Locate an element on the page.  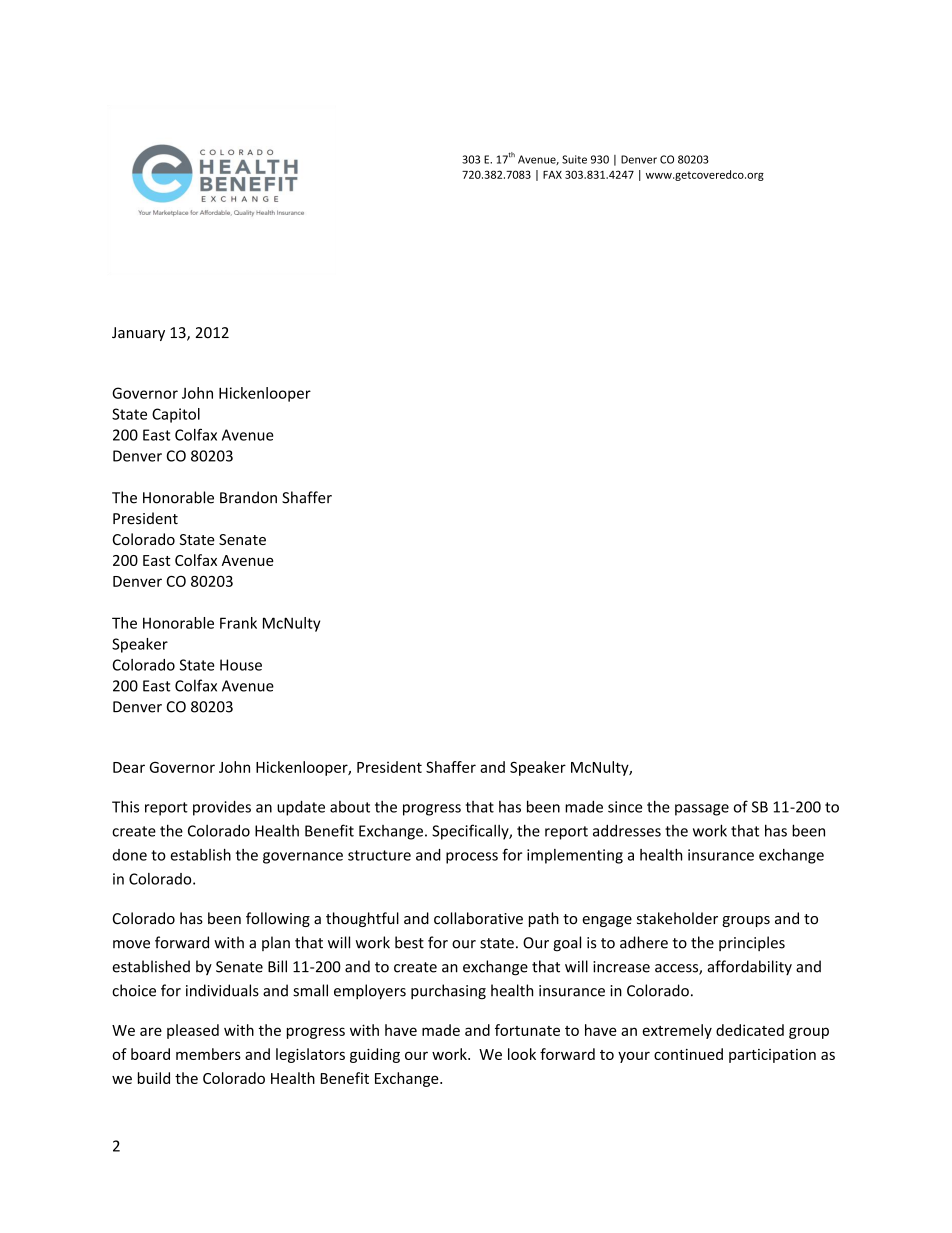
about is located at coordinates (350, 807).
